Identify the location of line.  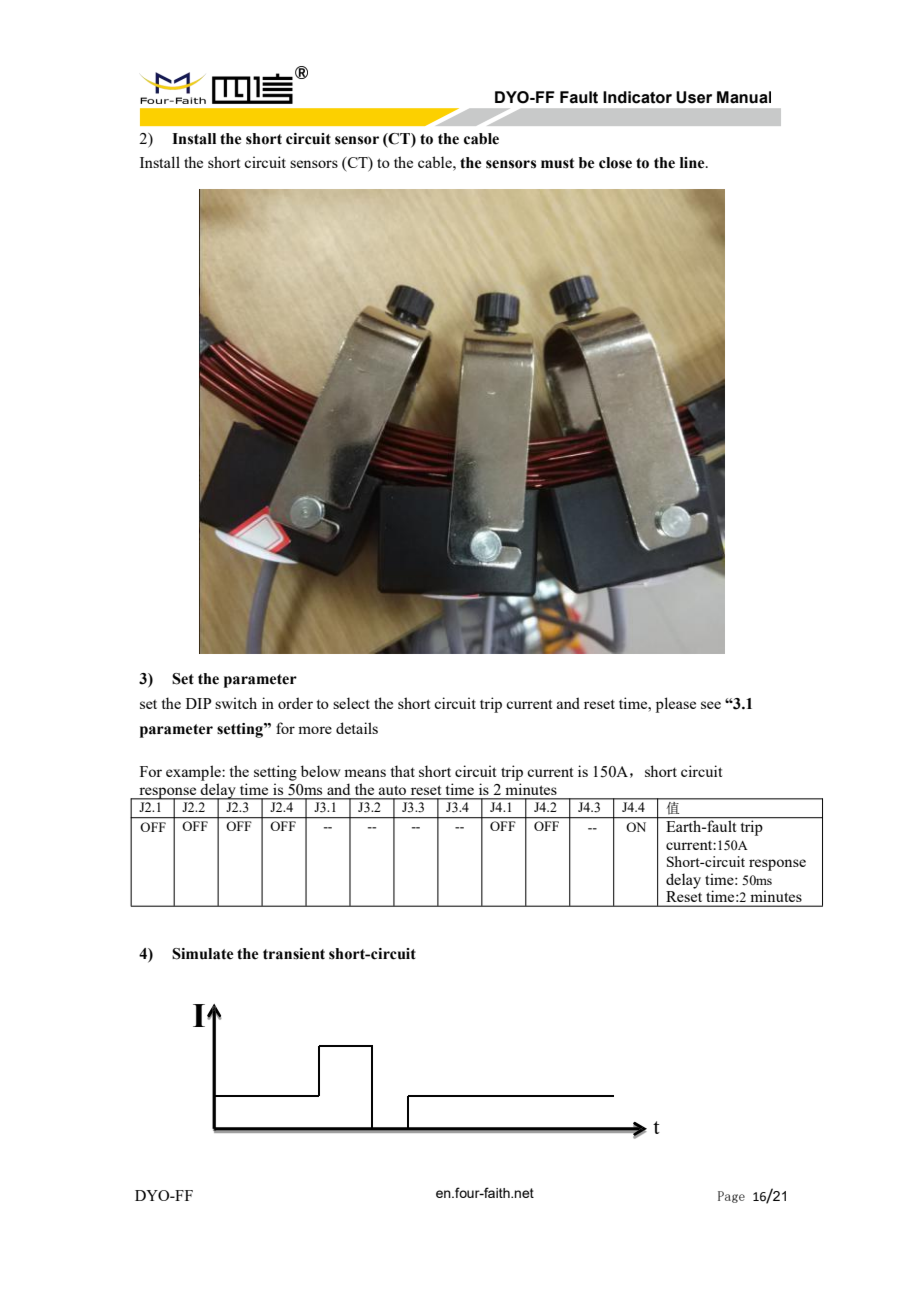
(693, 163).
